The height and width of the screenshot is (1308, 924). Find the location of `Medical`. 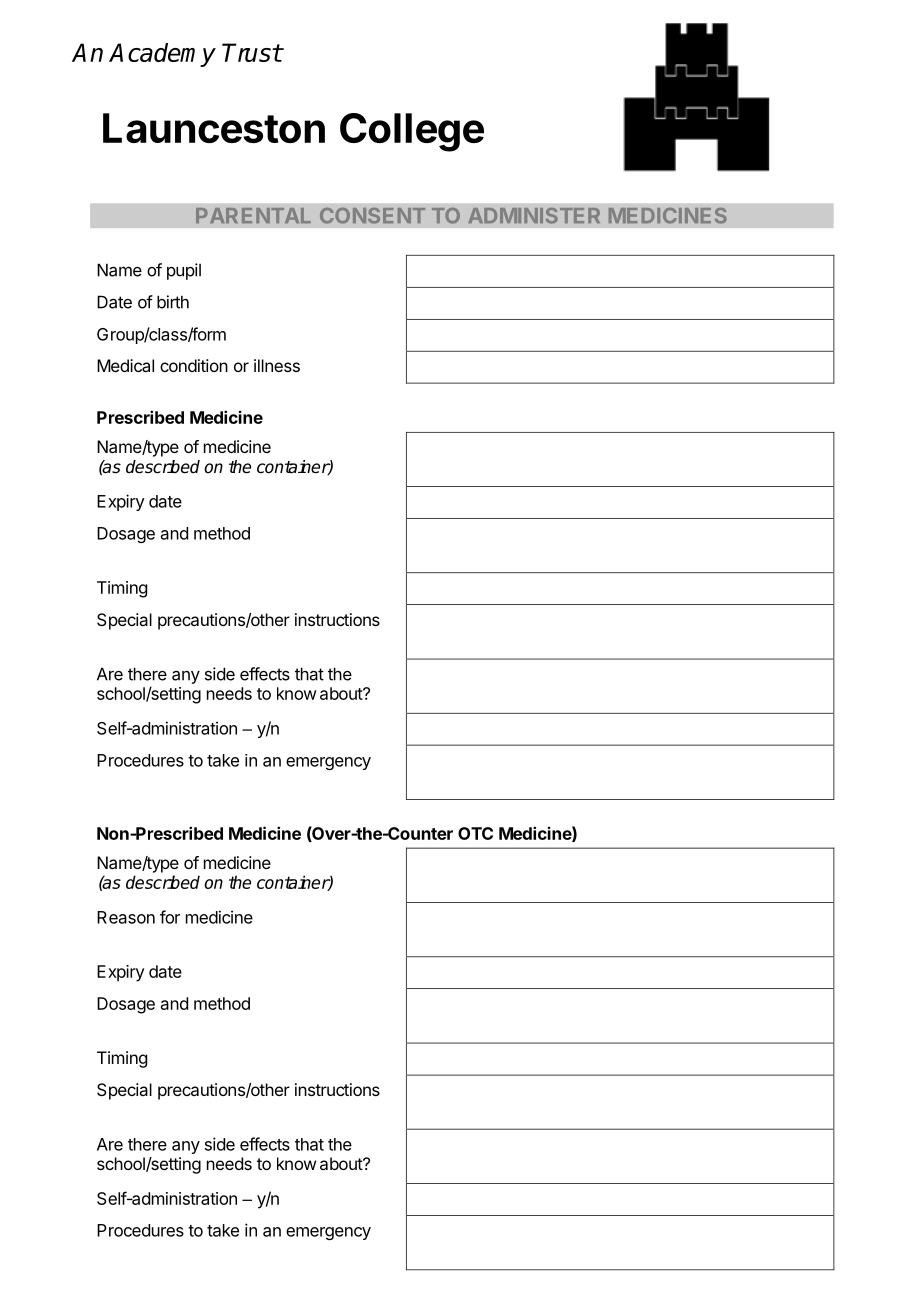

Medical is located at coordinates (125, 365).
